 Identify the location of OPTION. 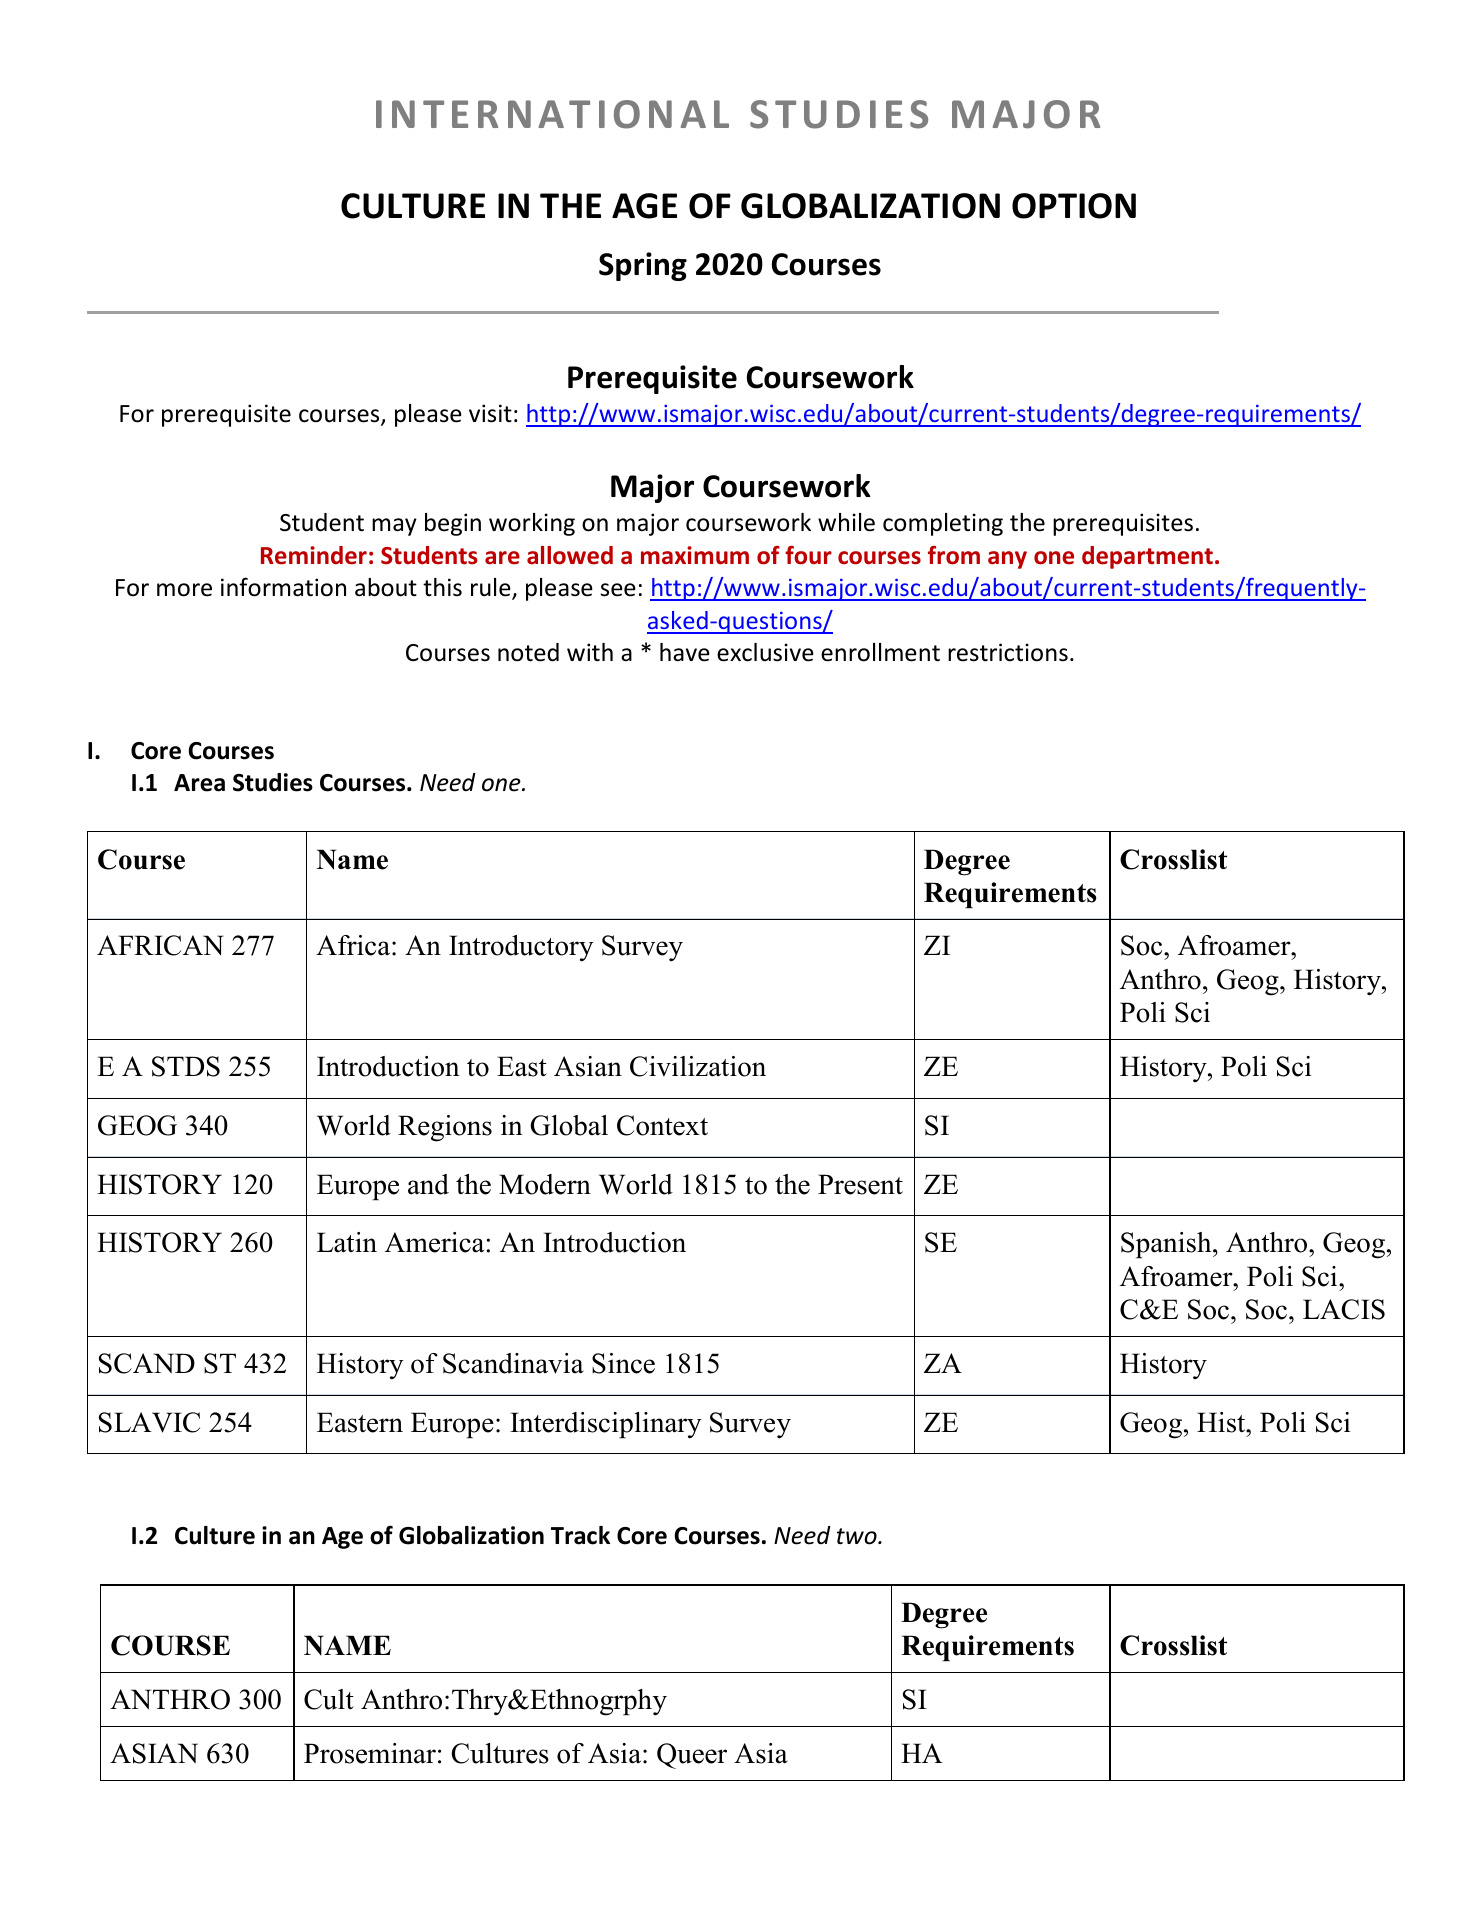
(1074, 206).
